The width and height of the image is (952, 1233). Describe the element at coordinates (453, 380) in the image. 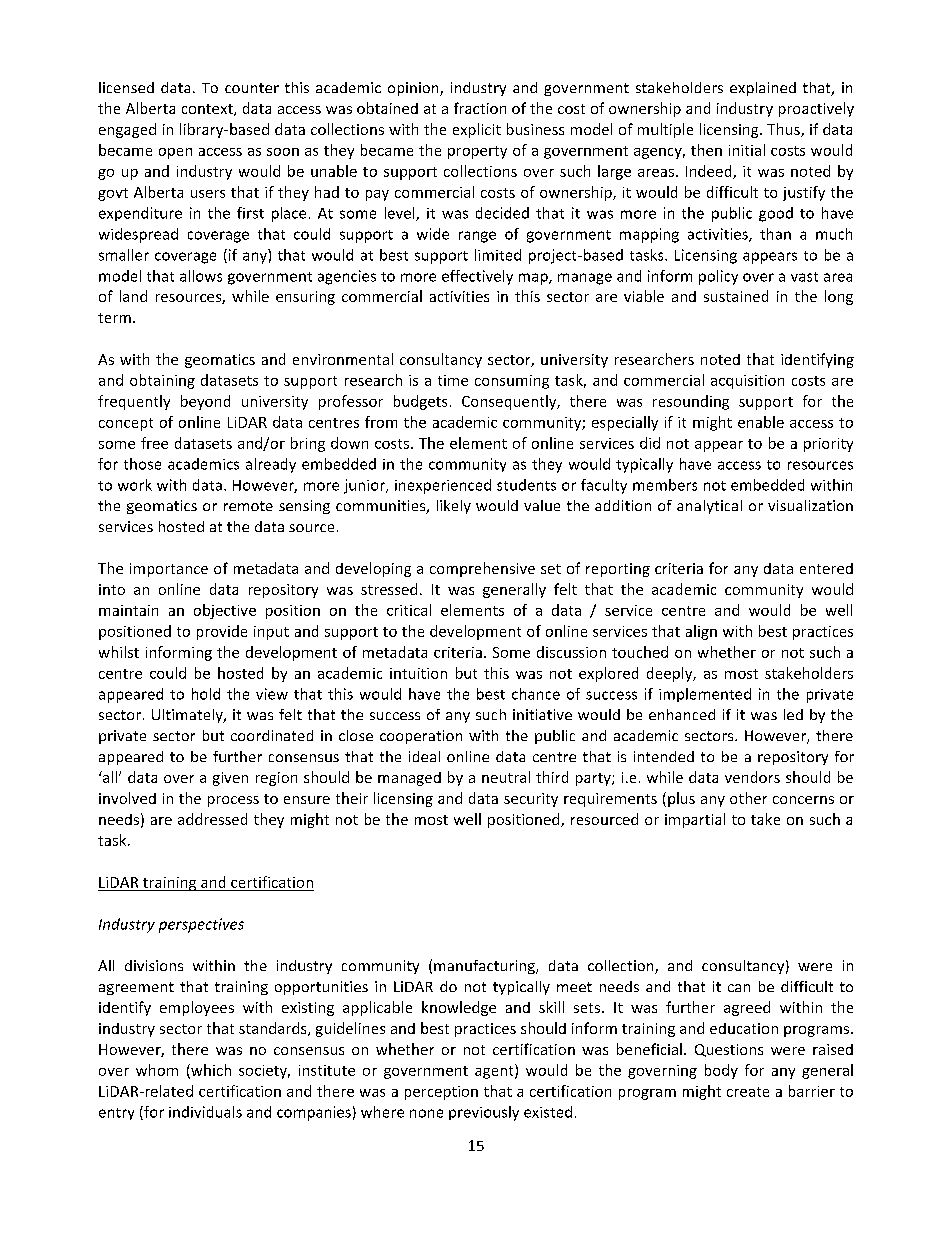

I see `time` at that location.
